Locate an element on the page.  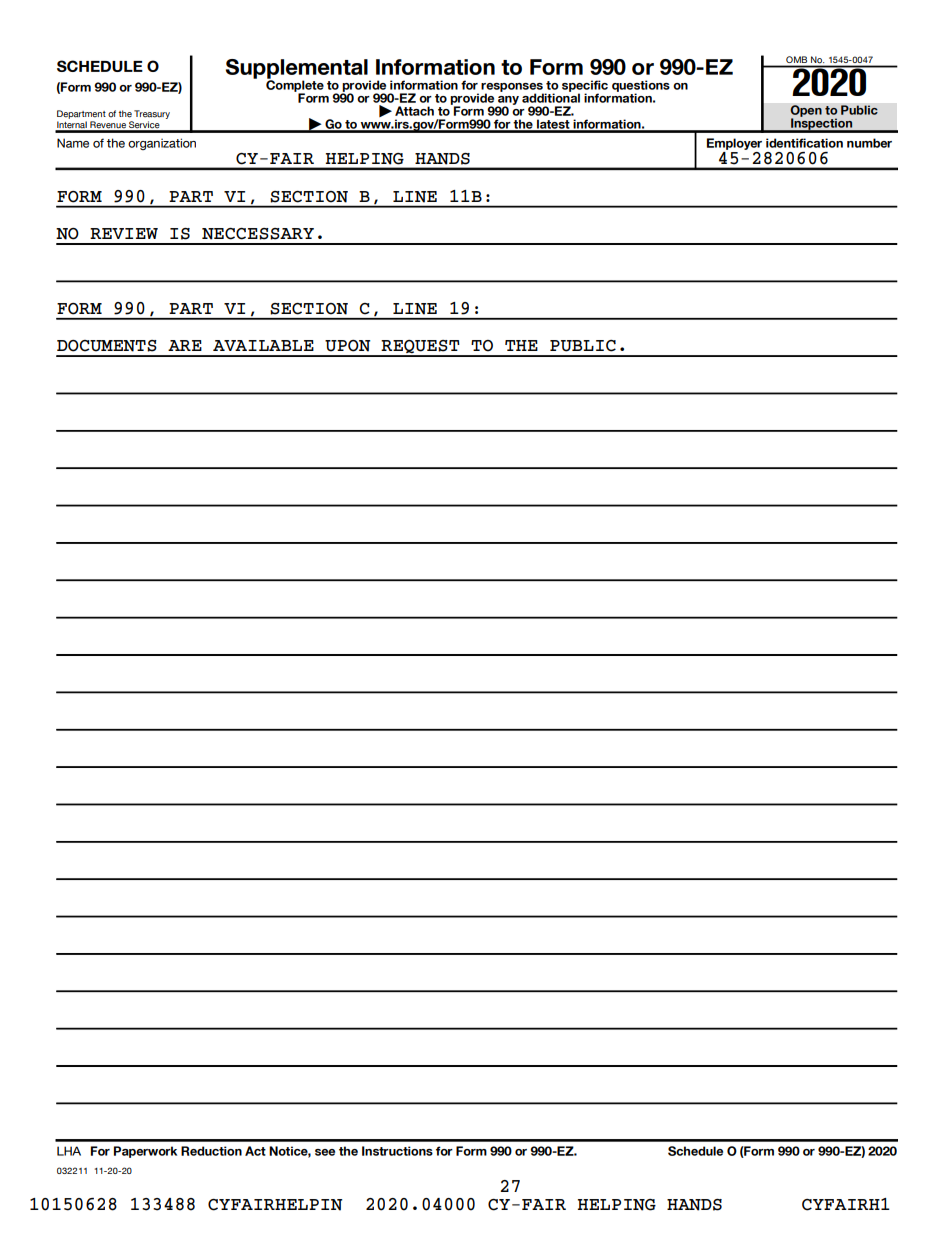
any is located at coordinates (508, 101).
